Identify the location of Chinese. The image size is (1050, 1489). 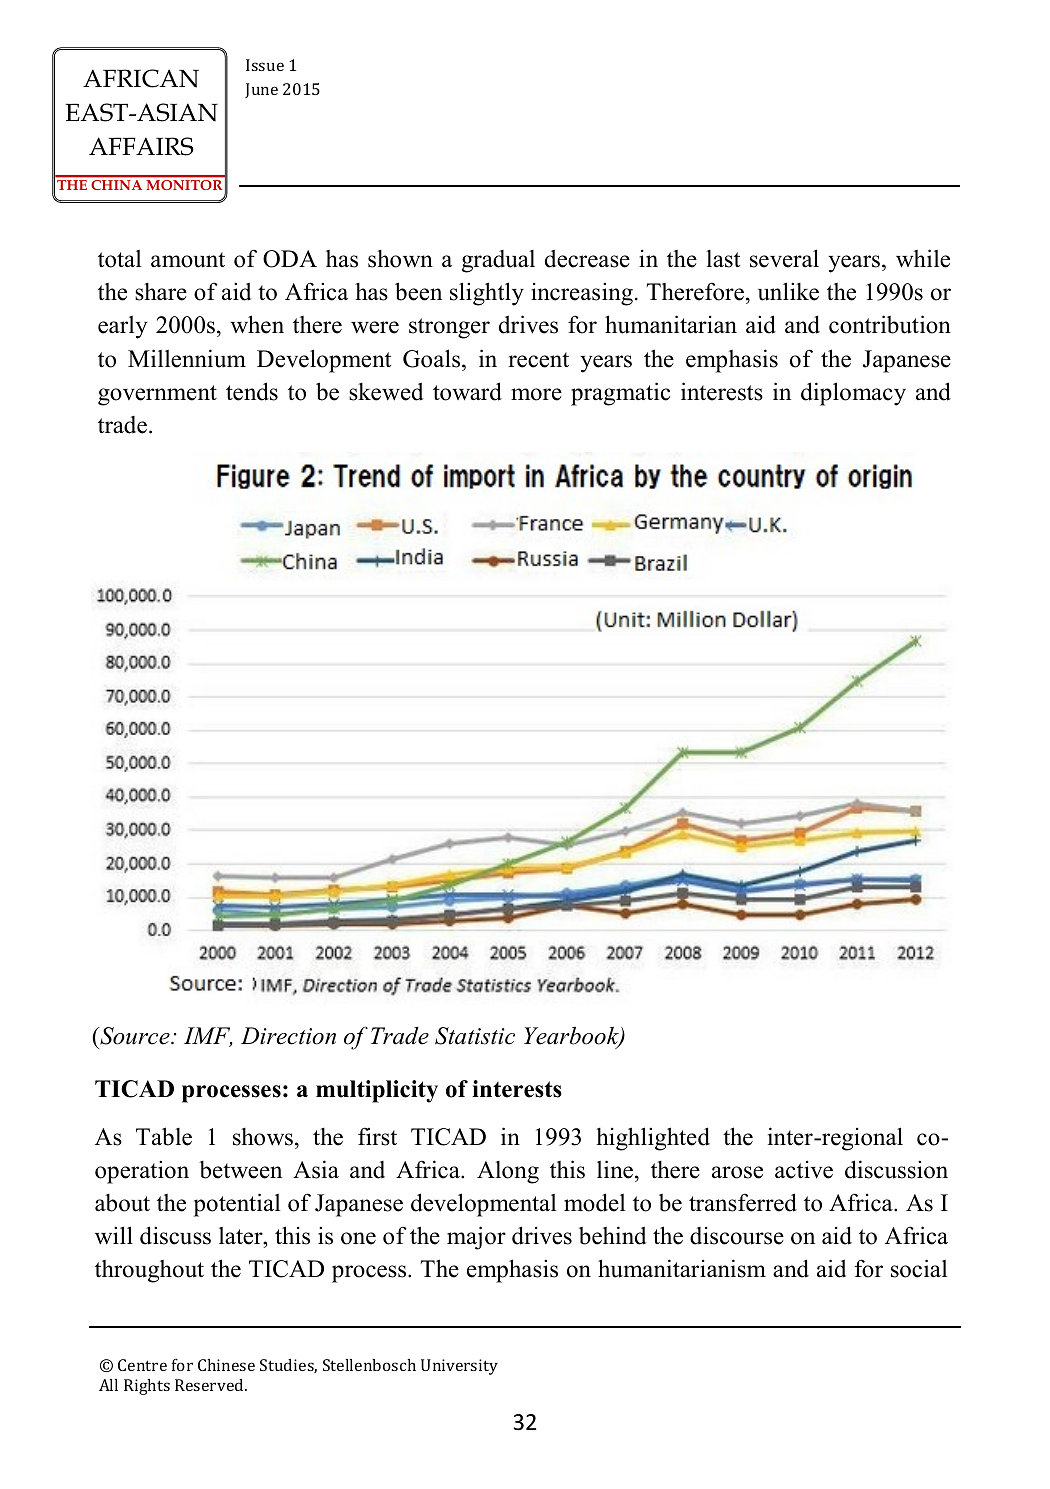
(226, 1365).
